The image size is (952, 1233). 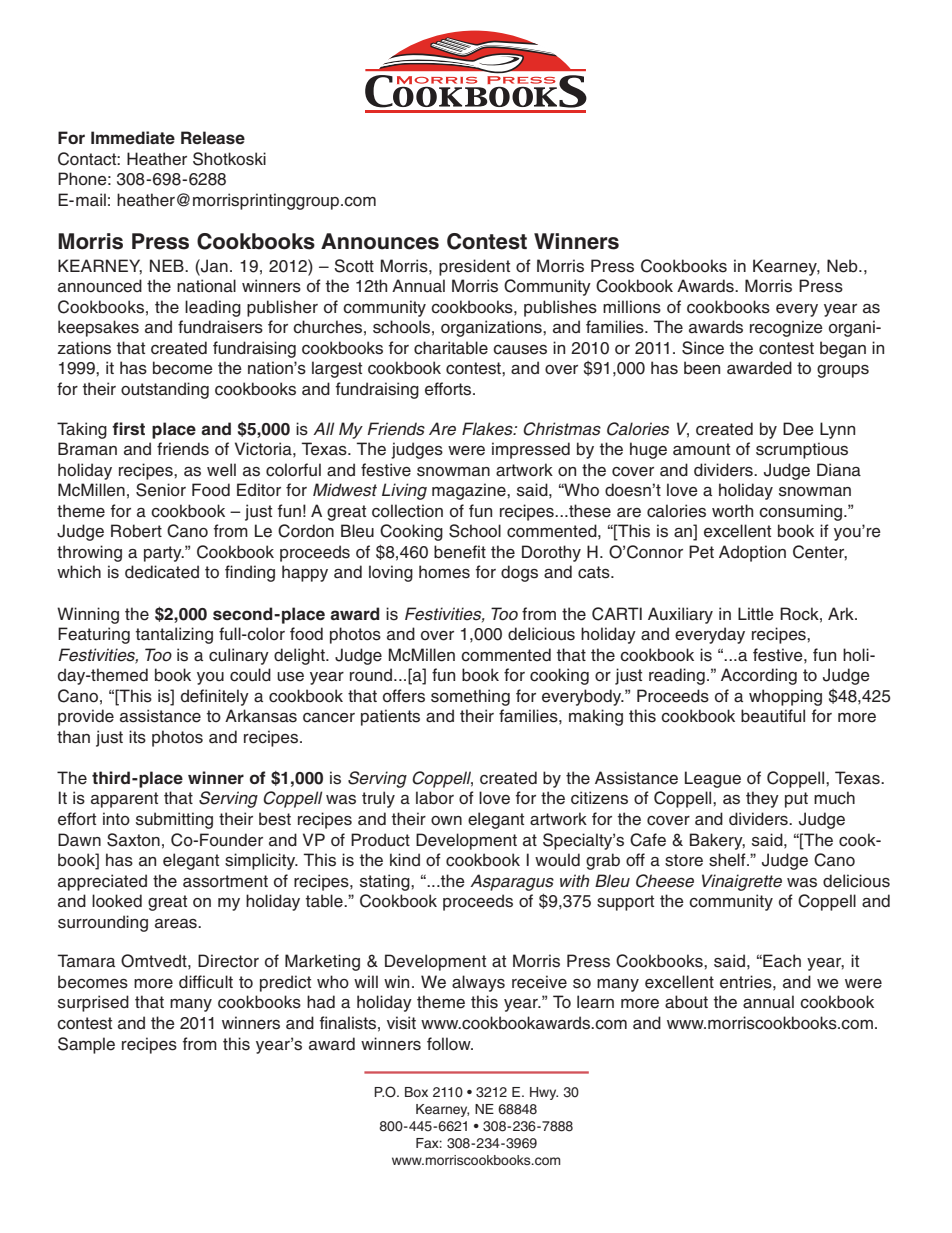 What do you see at coordinates (702, 368) in the image?
I see `been` at bounding box center [702, 368].
